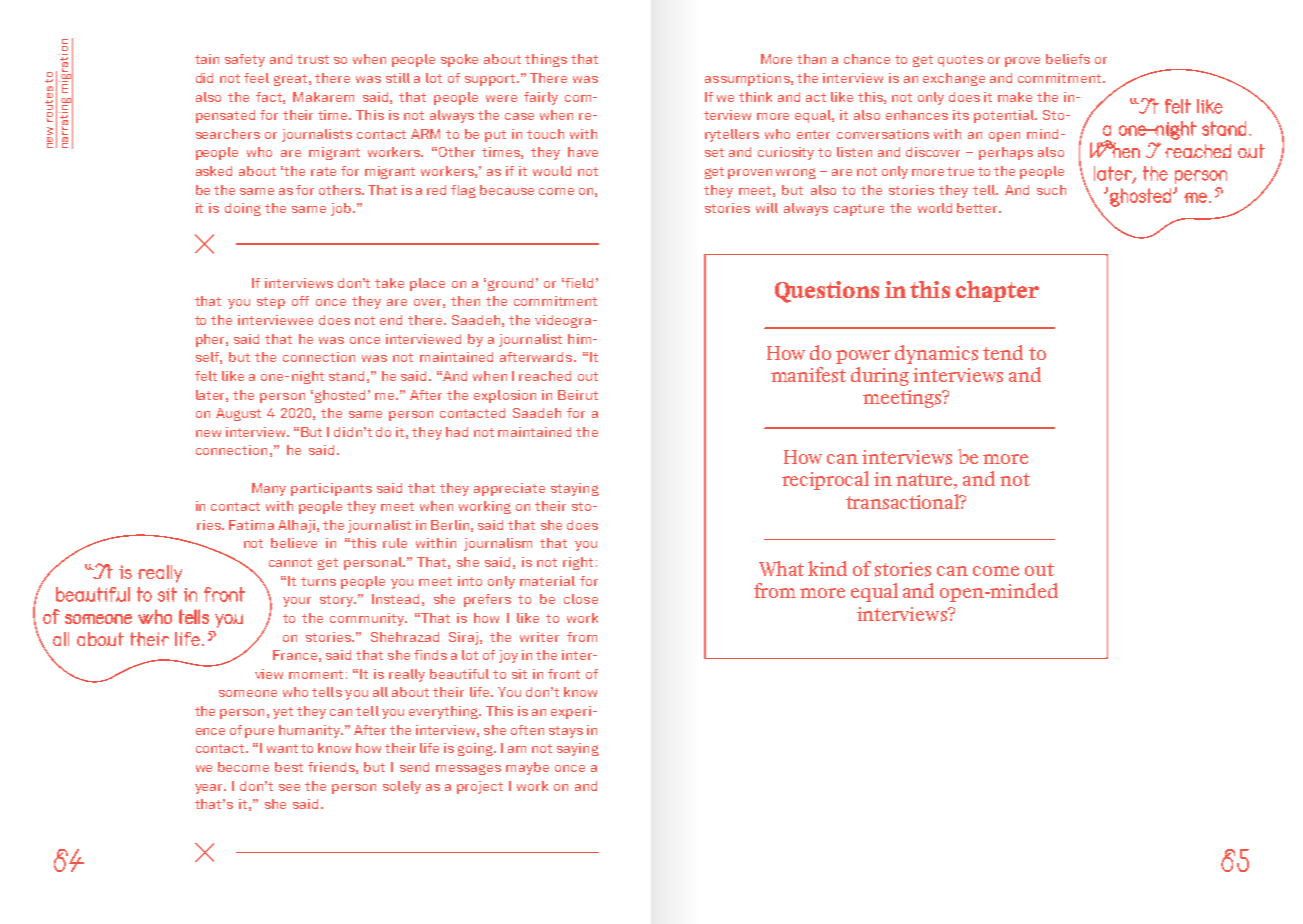 This document has height=924, width=1303. Describe the element at coordinates (546, 60) in the document. I see `things` at that location.
